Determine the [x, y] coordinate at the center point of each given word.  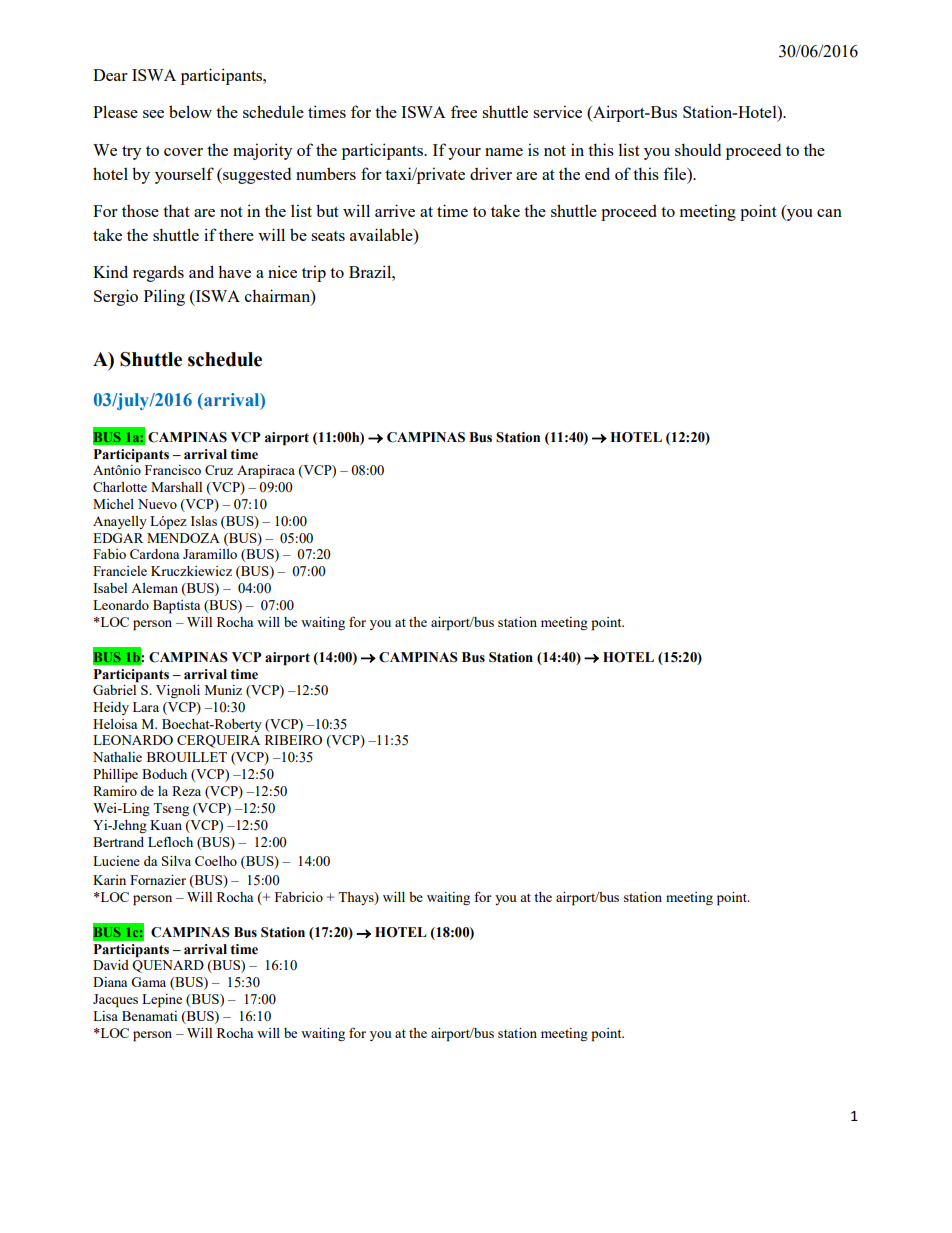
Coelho [216, 861]
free [464, 111]
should [698, 149]
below [190, 111]
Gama [148, 982]
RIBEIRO [293, 740]
